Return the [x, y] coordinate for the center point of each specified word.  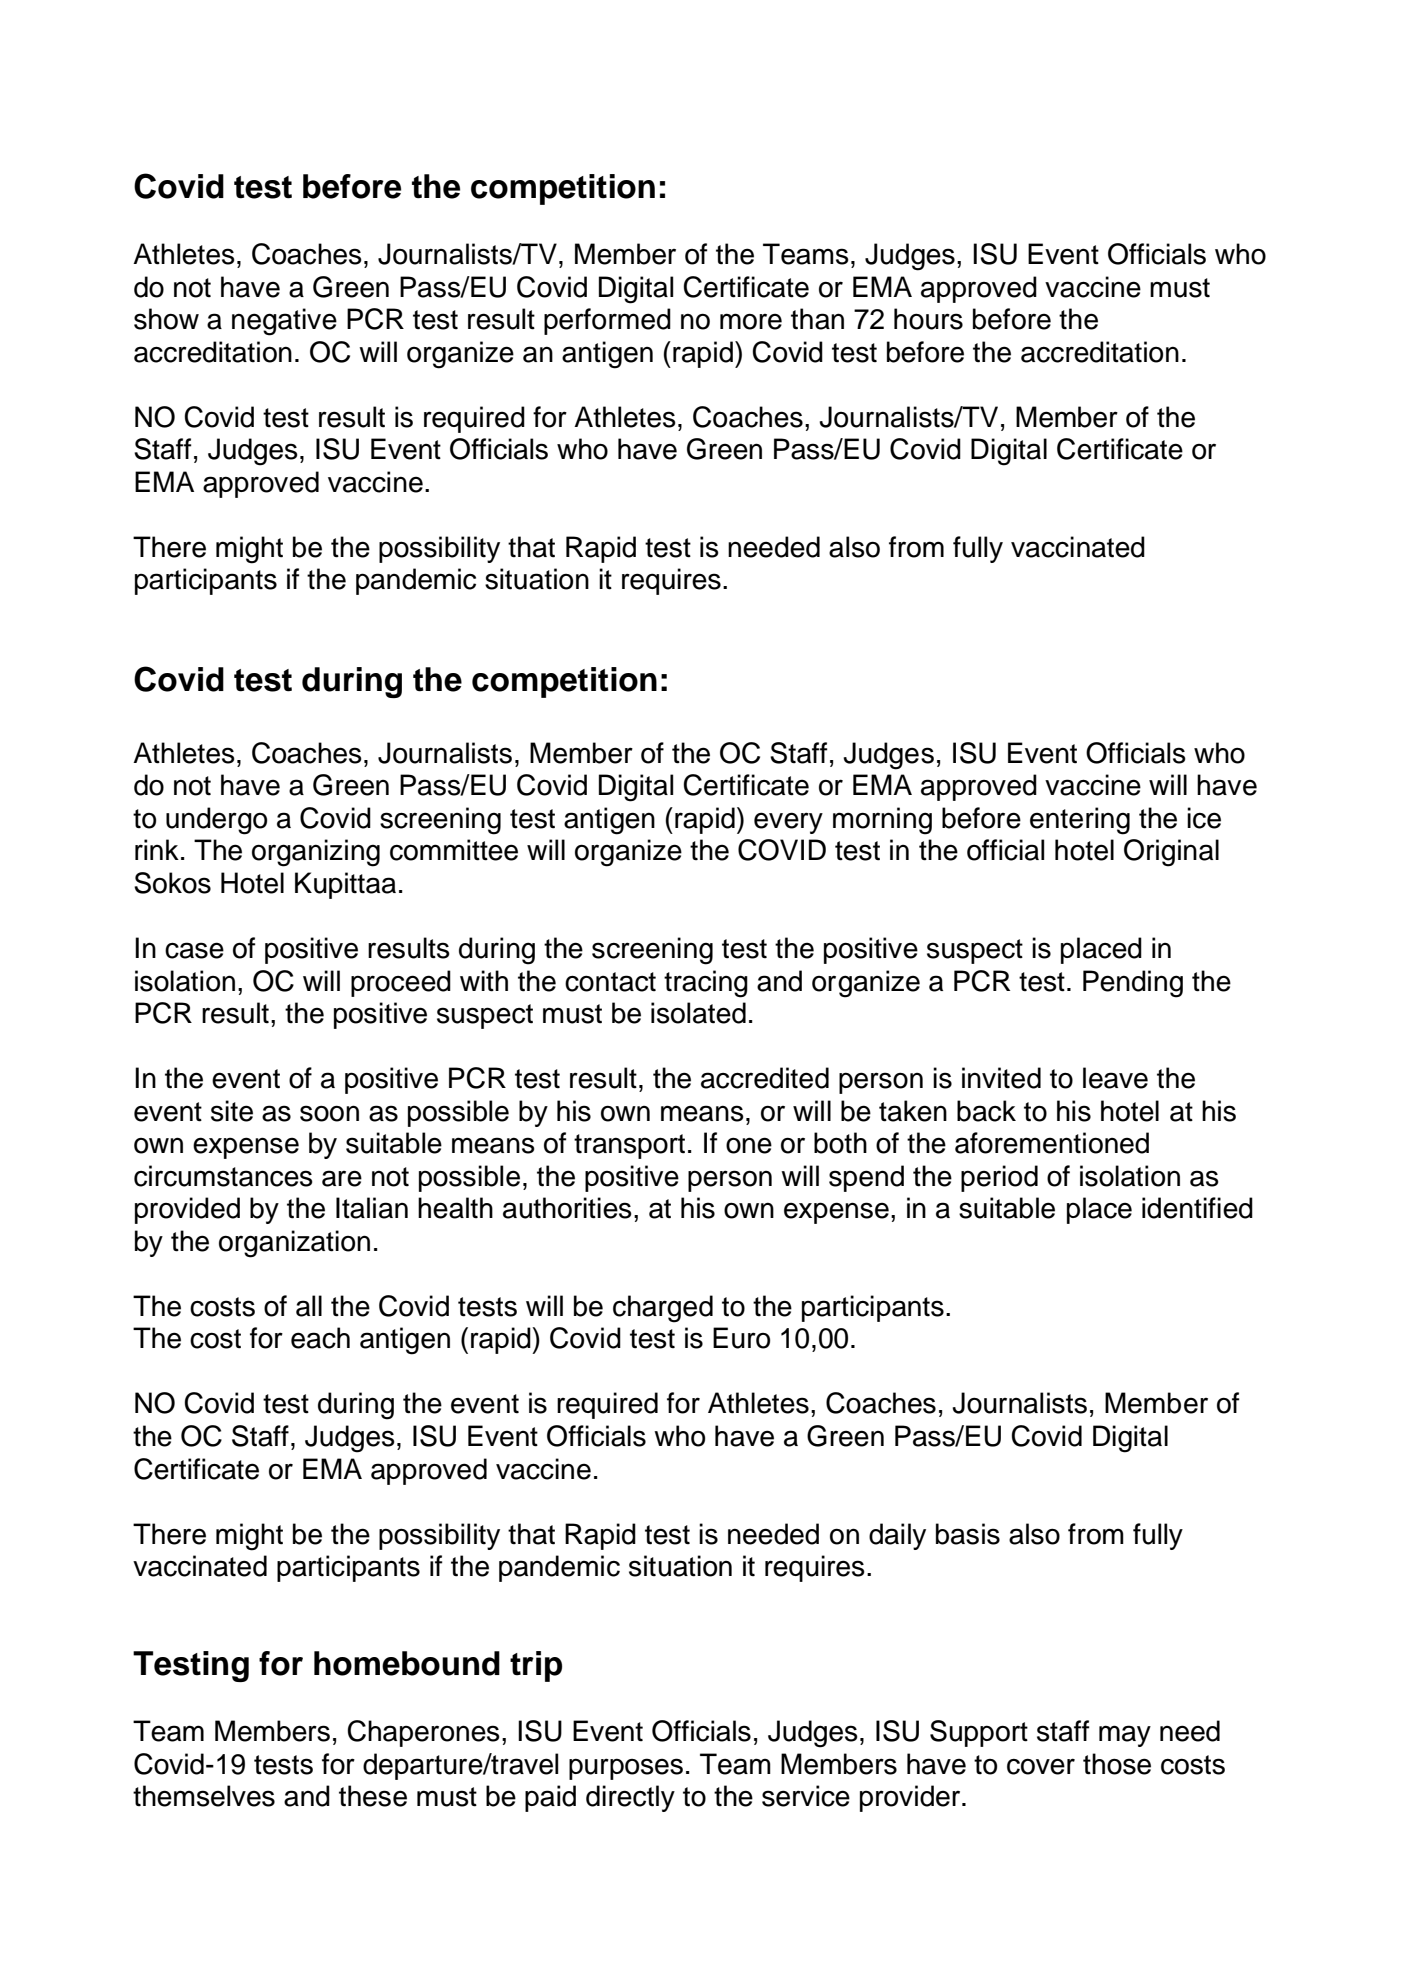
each [320, 1338]
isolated [698, 1013]
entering [1080, 821]
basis [968, 1534]
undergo [216, 821]
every [788, 823]
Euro [741, 1338]
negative [284, 322]
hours [928, 319]
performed [607, 321]
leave [1115, 1078]
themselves [204, 1796]
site [232, 1111]
